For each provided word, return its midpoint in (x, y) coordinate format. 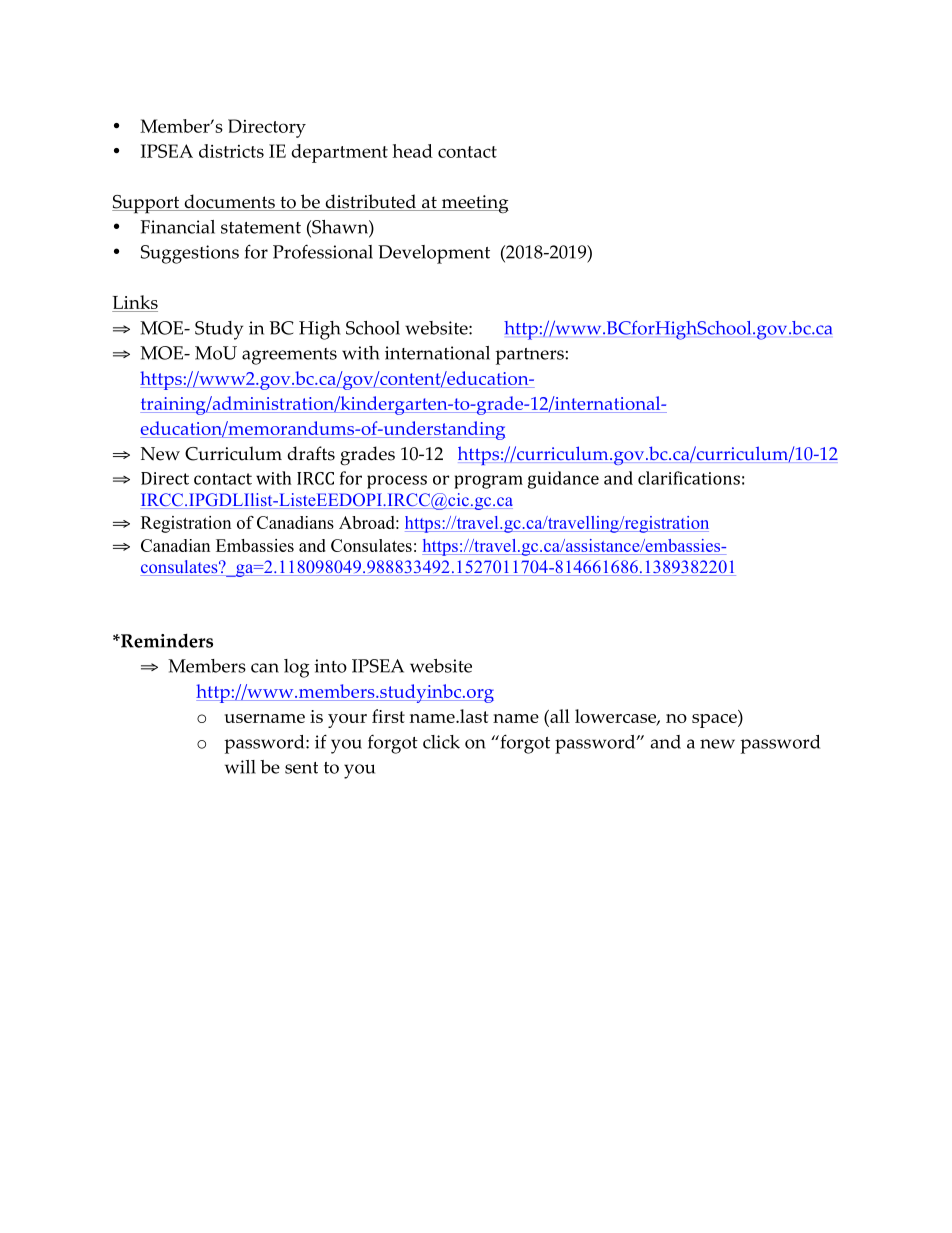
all (559, 717)
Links (135, 303)
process (397, 482)
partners (530, 356)
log (296, 668)
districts (231, 151)
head (413, 151)
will (240, 767)
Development (434, 254)
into (330, 666)
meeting (474, 204)
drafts (311, 453)
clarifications (689, 478)
